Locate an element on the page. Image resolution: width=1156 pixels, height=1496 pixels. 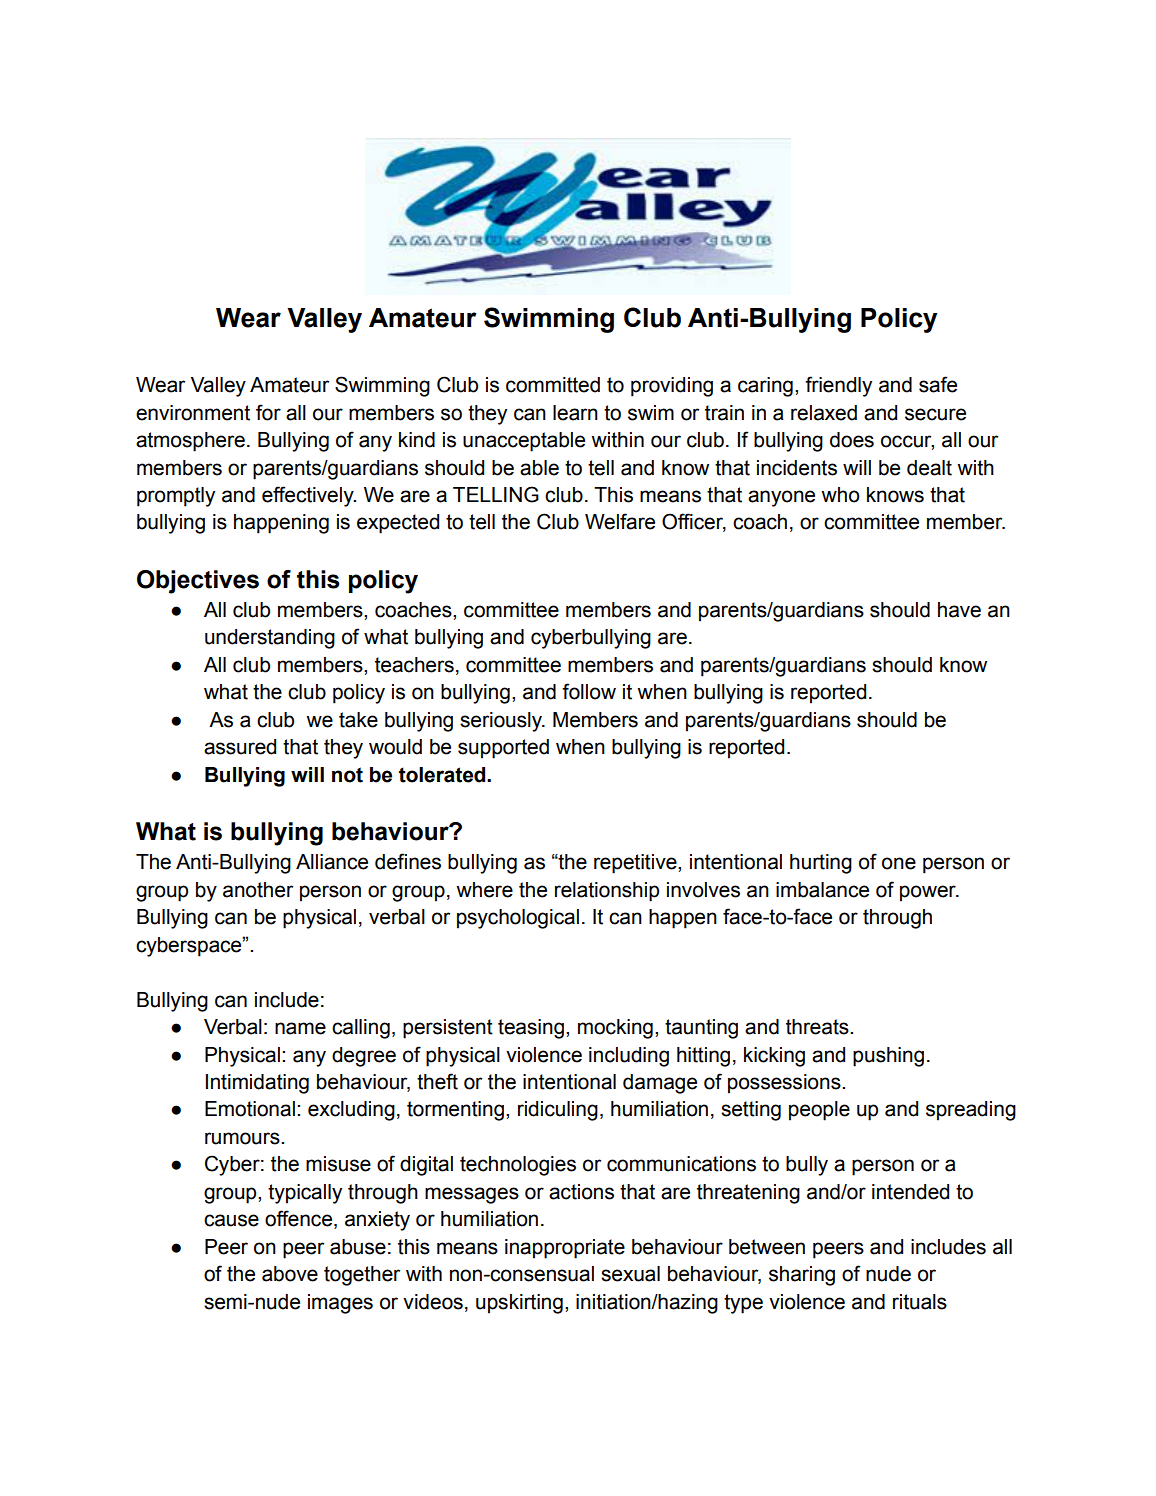
have is located at coordinates (959, 610).
